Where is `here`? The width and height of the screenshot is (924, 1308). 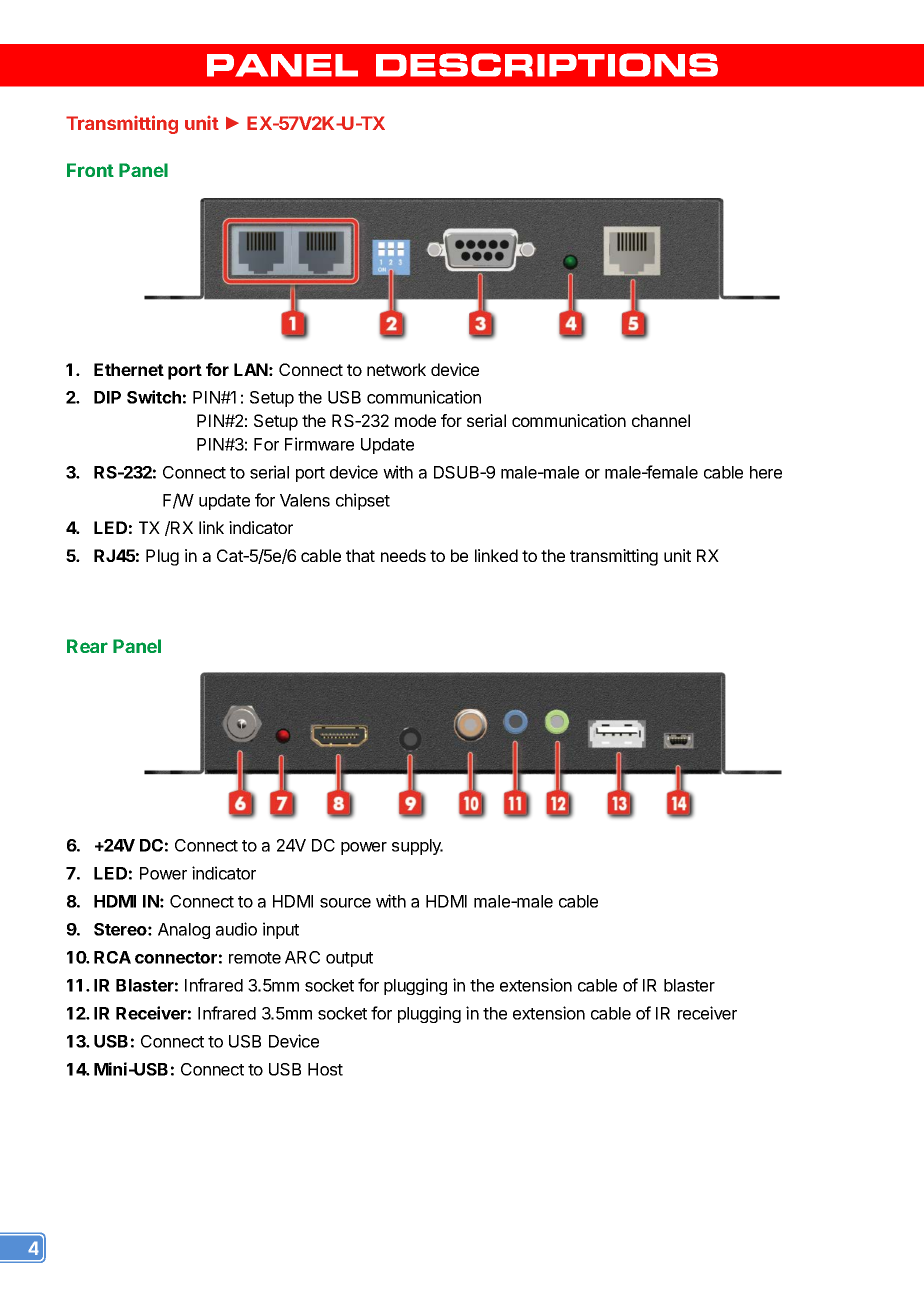 here is located at coordinates (766, 472).
